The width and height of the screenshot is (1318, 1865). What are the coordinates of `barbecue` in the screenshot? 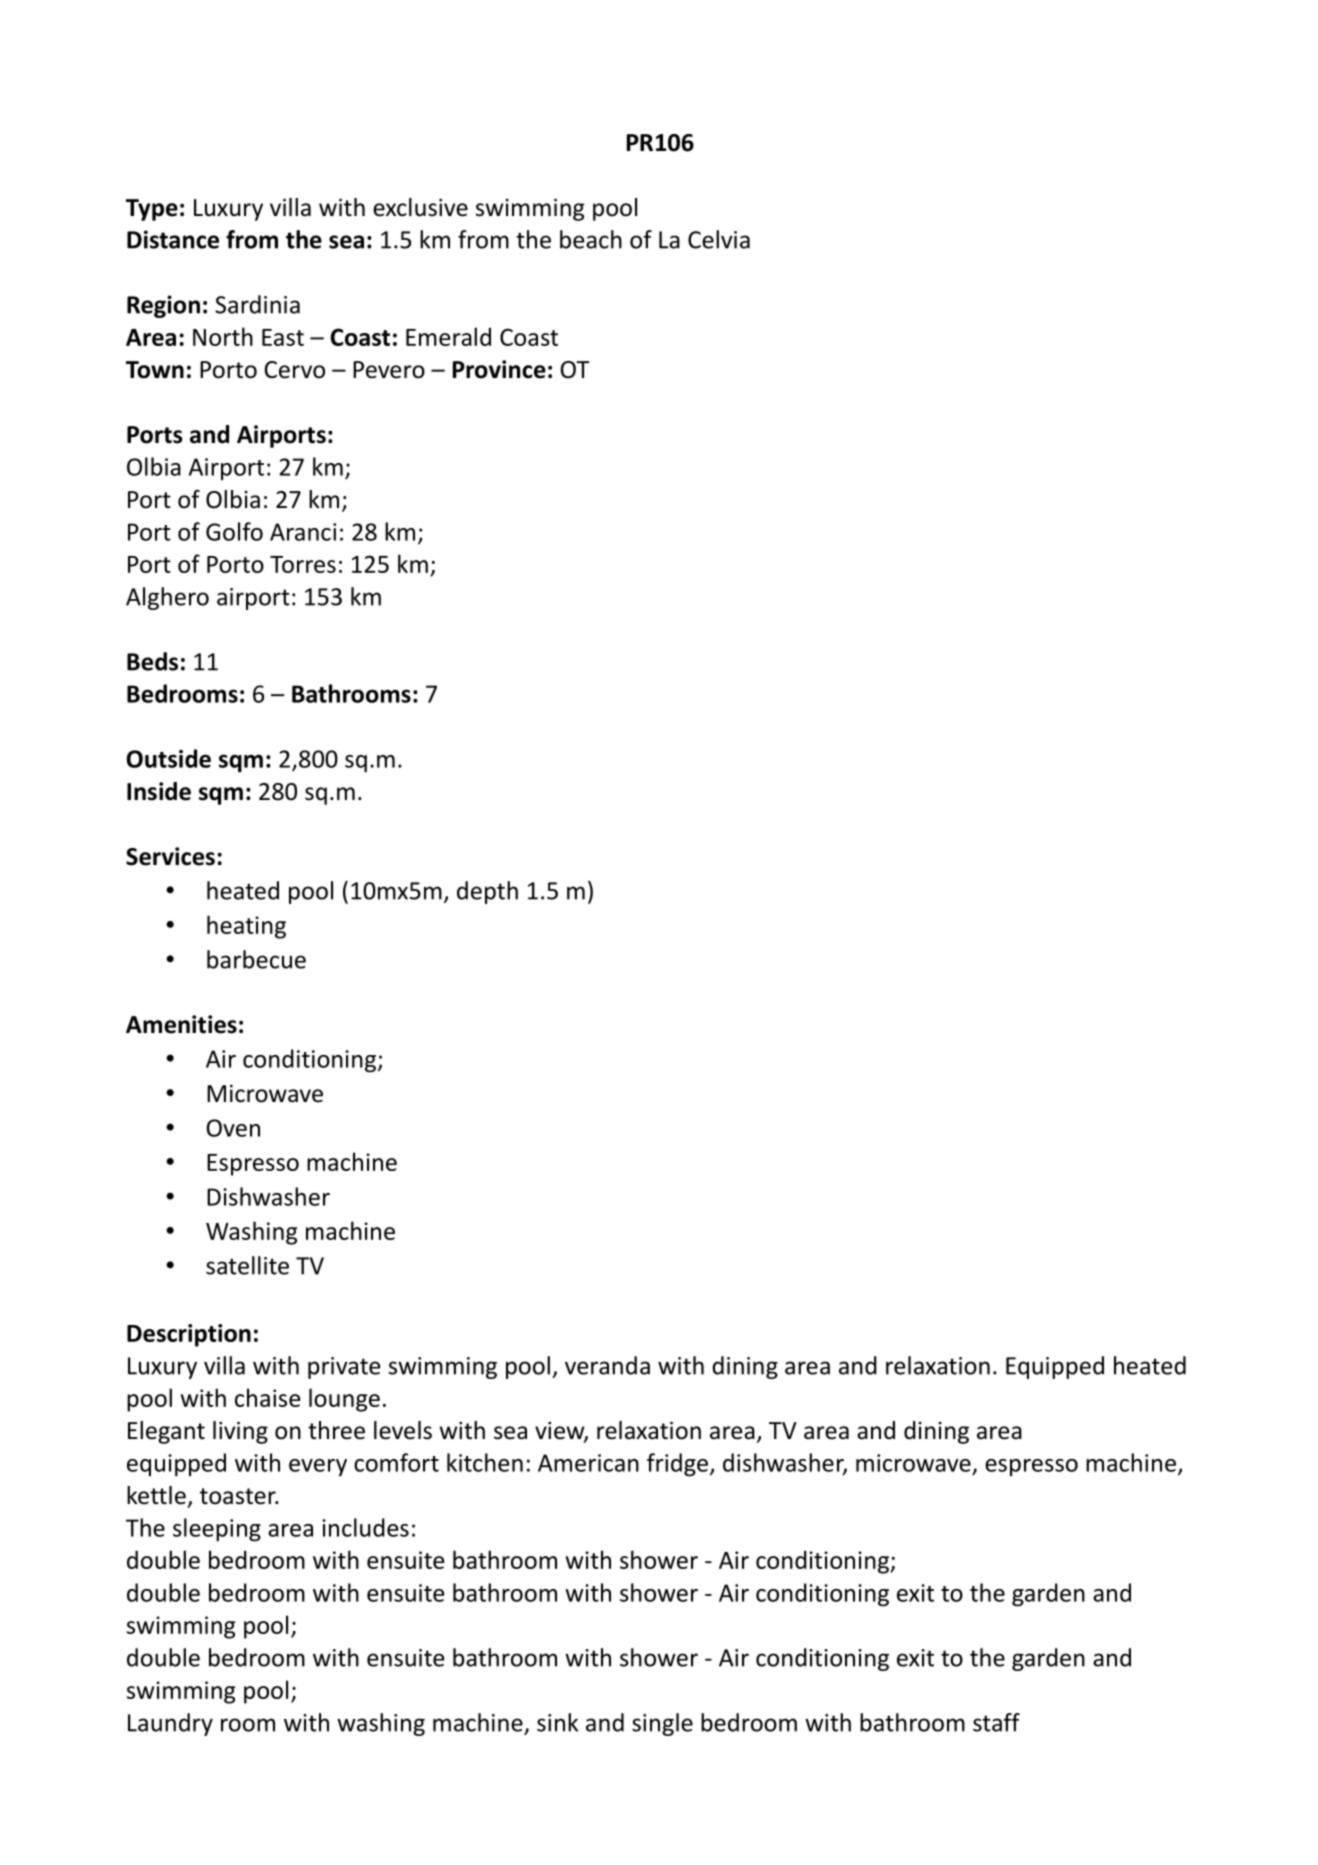 It's located at (256, 959).
